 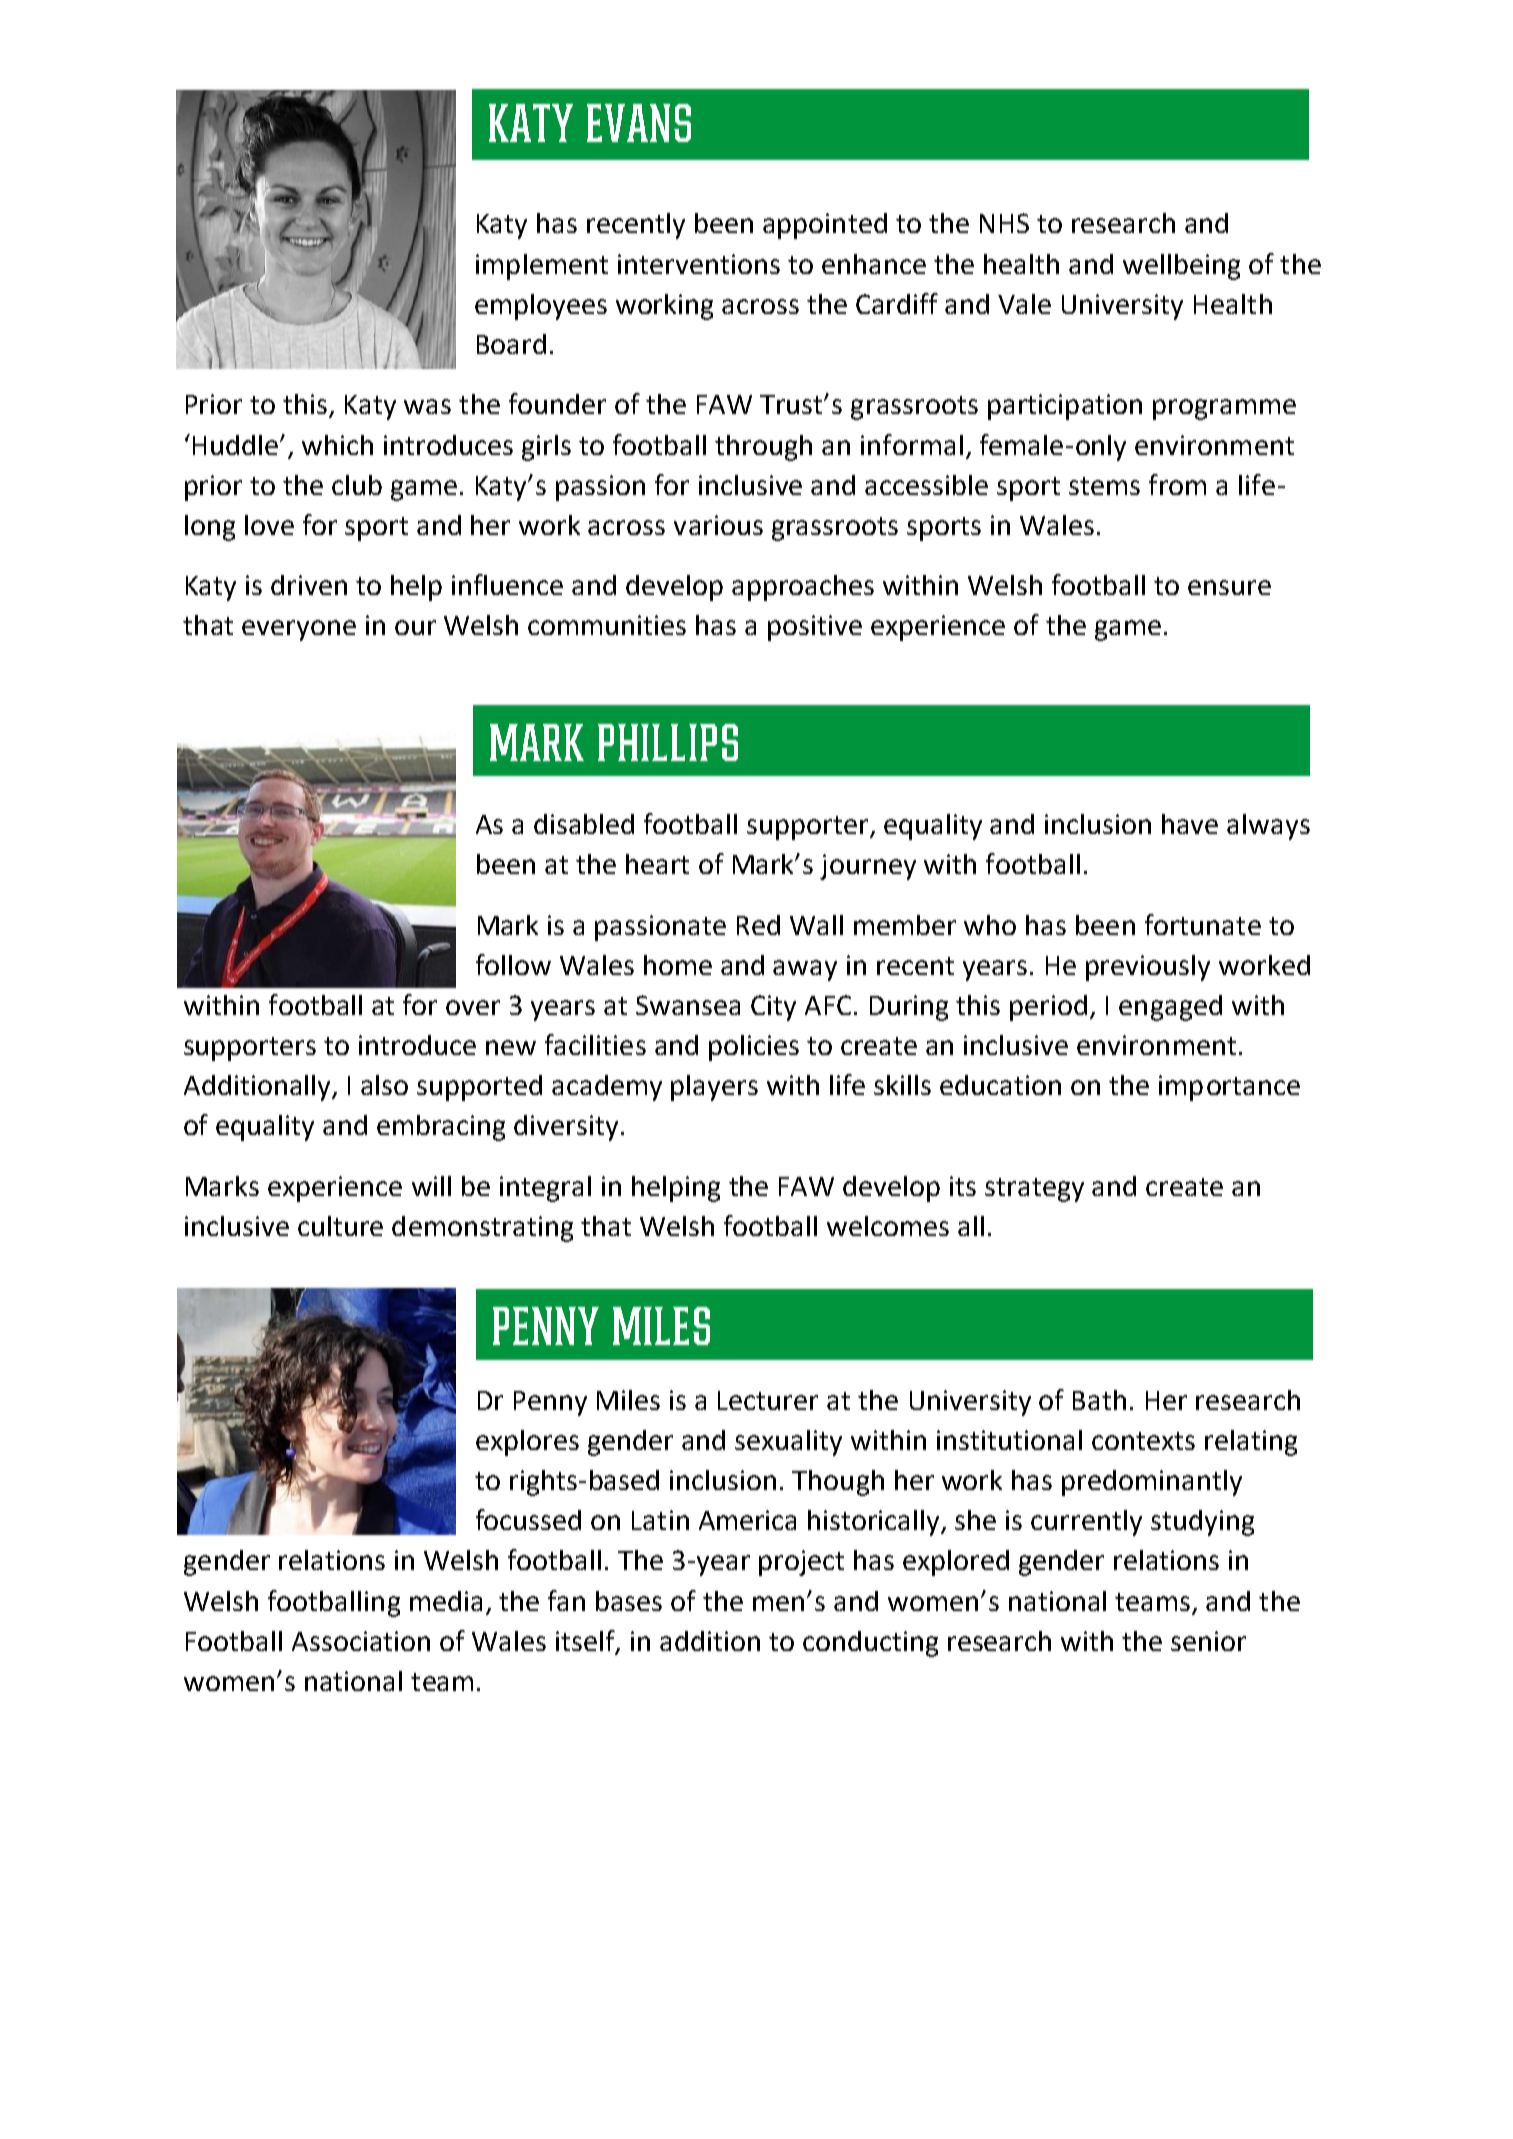 What do you see at coordinates (542, 267) in the image?
I see `implement` at bounding box center [542, 267].
